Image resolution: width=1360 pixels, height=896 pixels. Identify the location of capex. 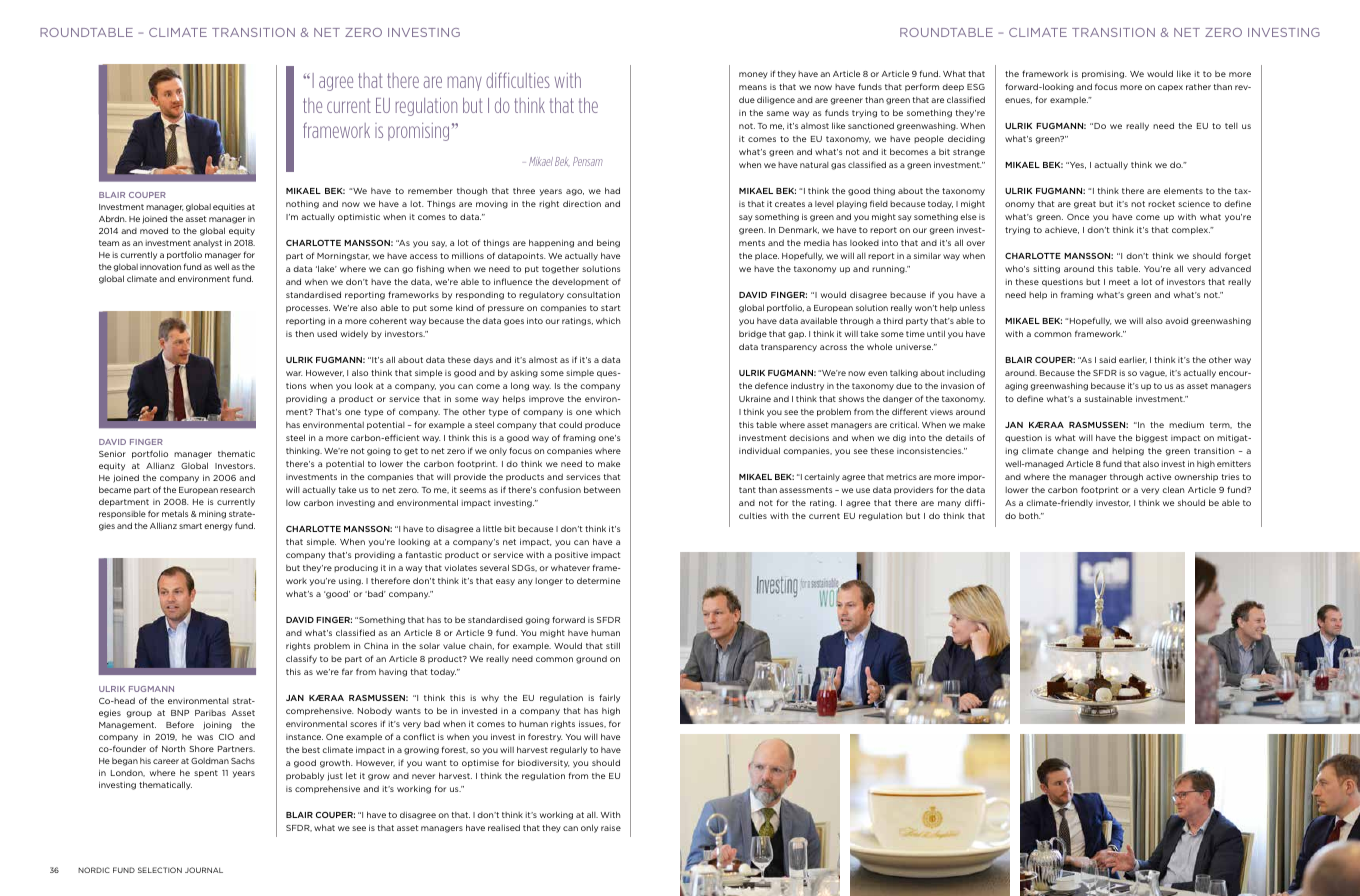
(1170, 88).
